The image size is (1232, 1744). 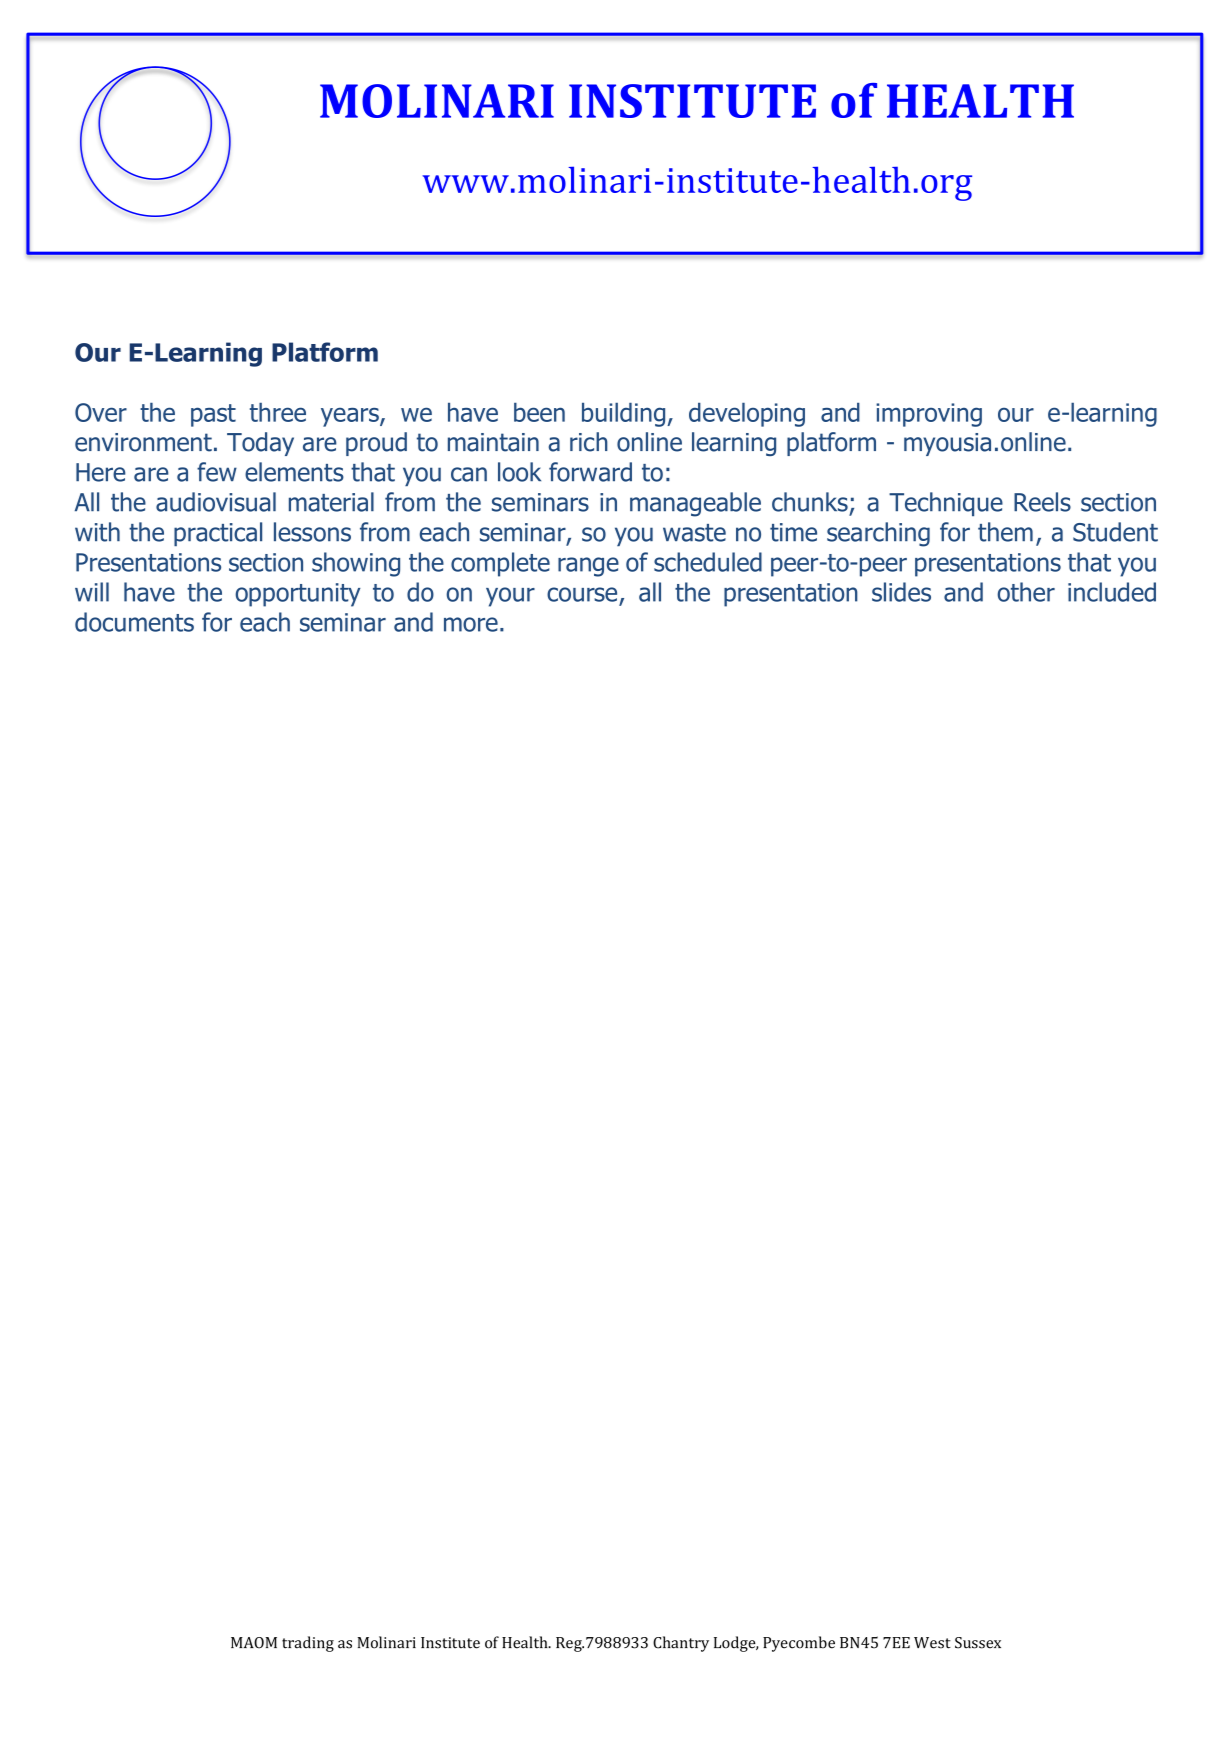 I want to click on Chantry, so click(x=681, y=1644).
